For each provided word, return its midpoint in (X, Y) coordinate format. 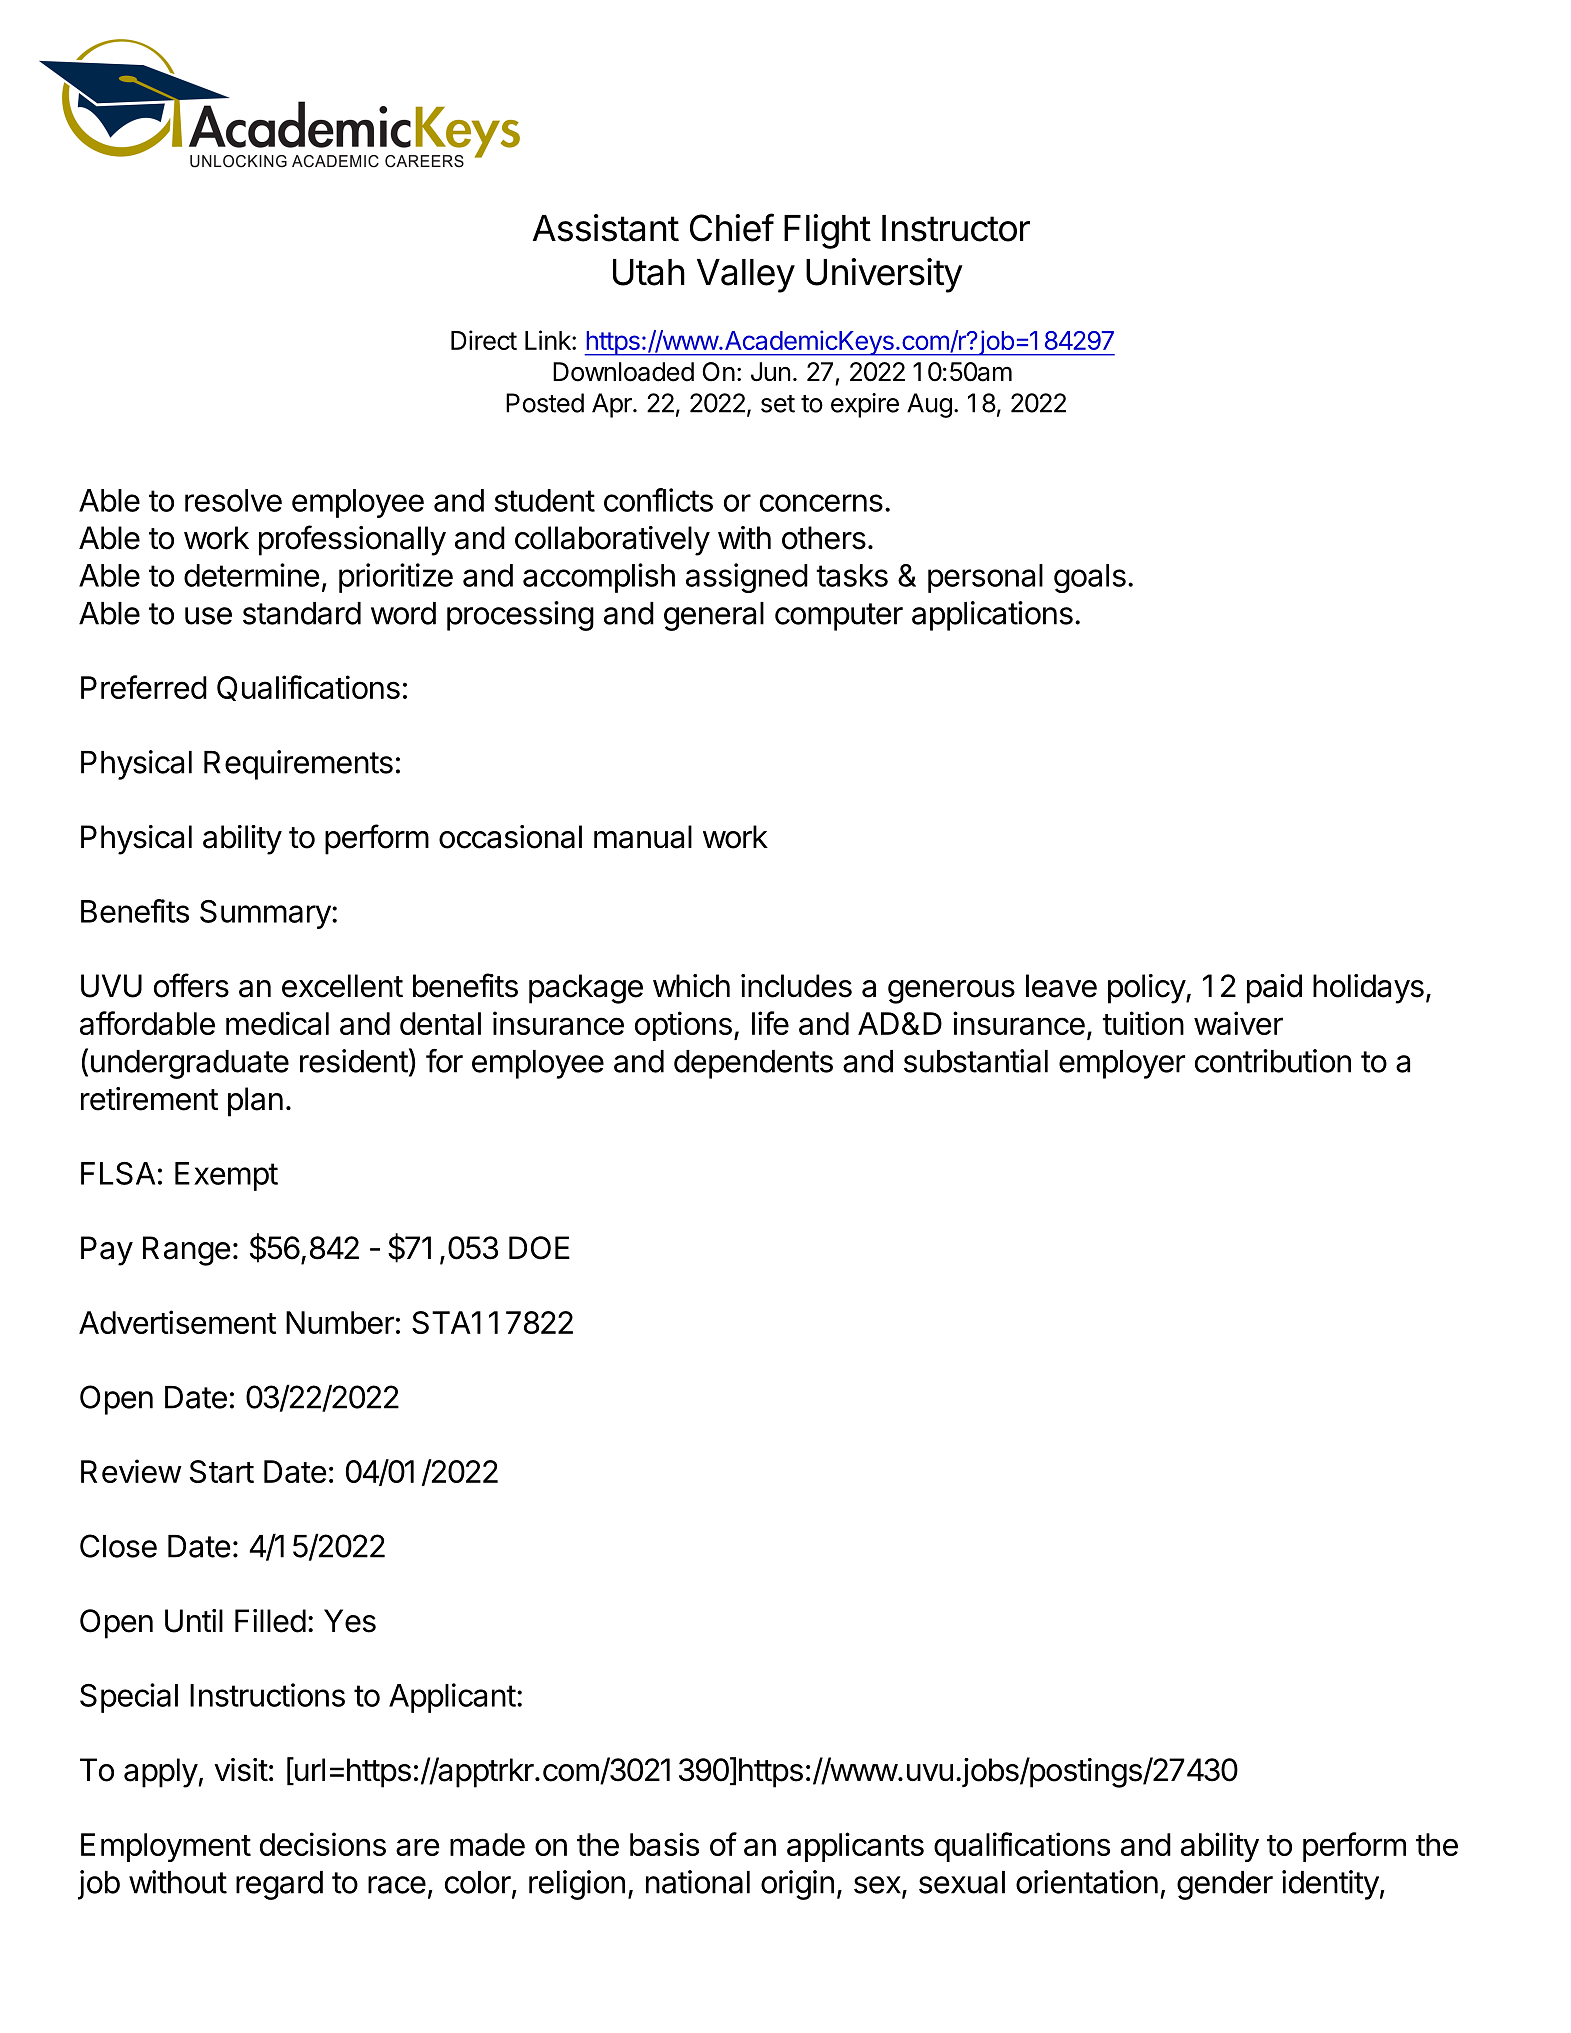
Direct (484, 340)
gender (1225, 1885)
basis (664, 1844)
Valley (746, 276)
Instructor (956, 228)
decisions (323, 1844)
